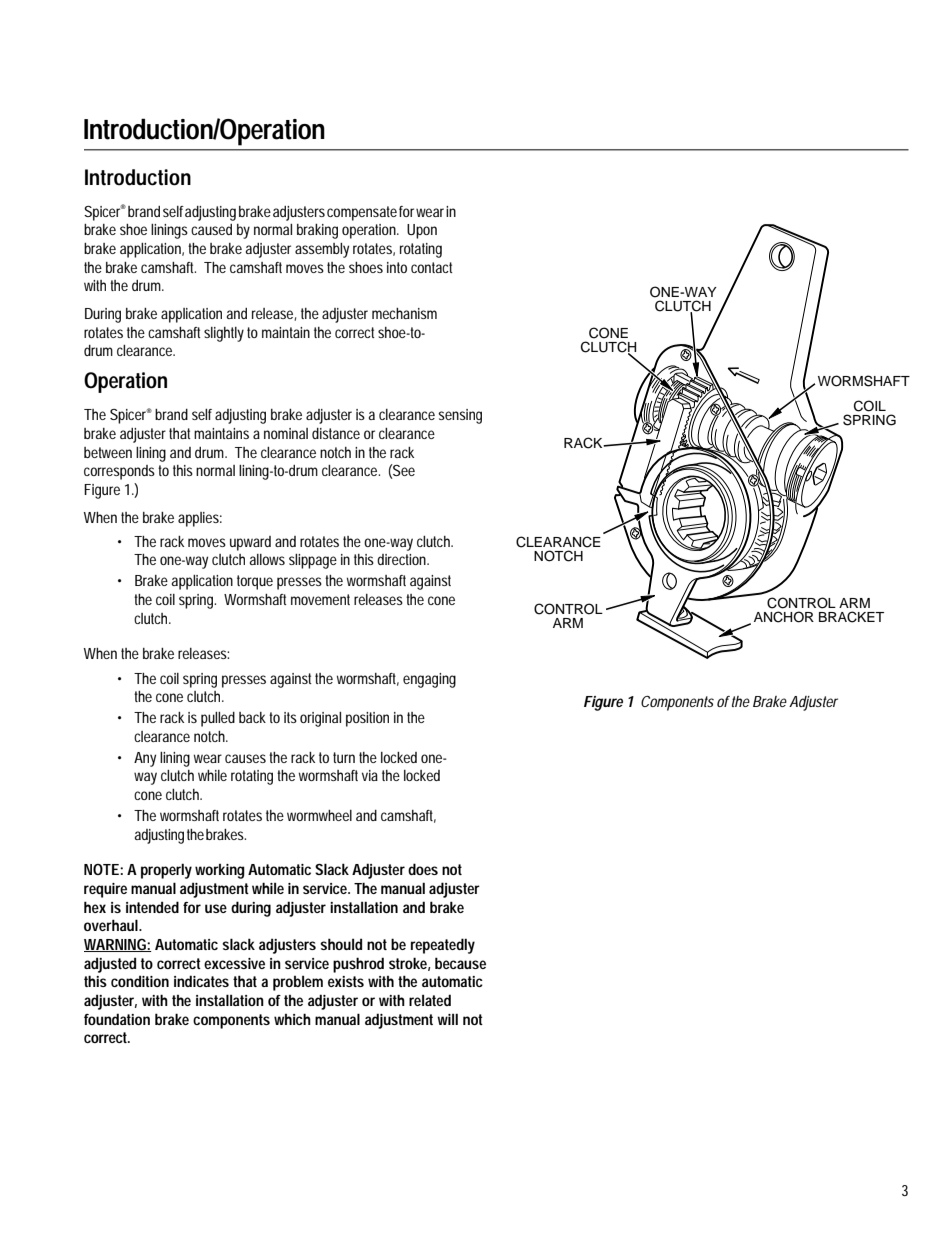  I want to click on via, so click(370, 775).
